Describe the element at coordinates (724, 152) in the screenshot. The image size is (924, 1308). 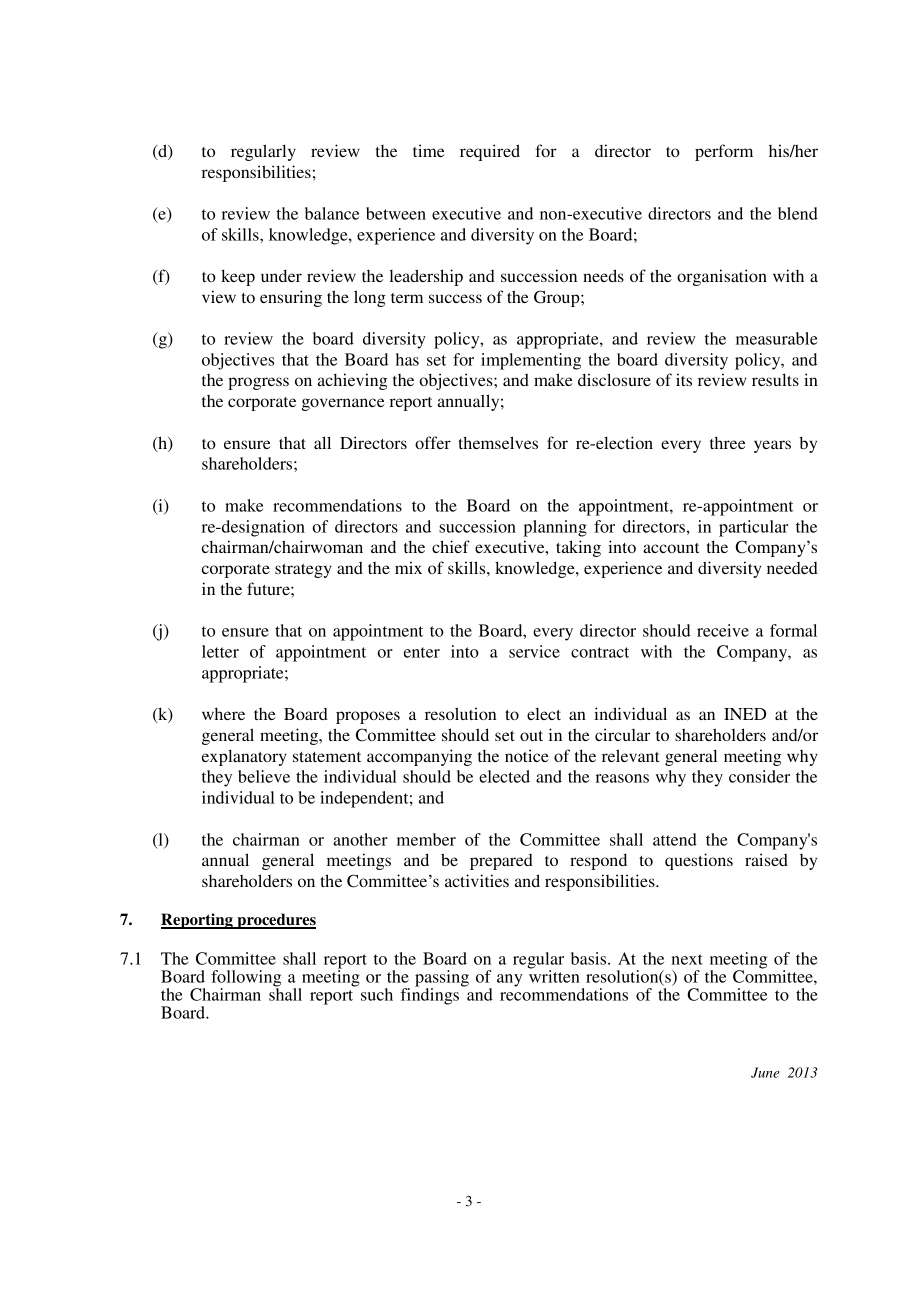
I see `perform` at that location.
